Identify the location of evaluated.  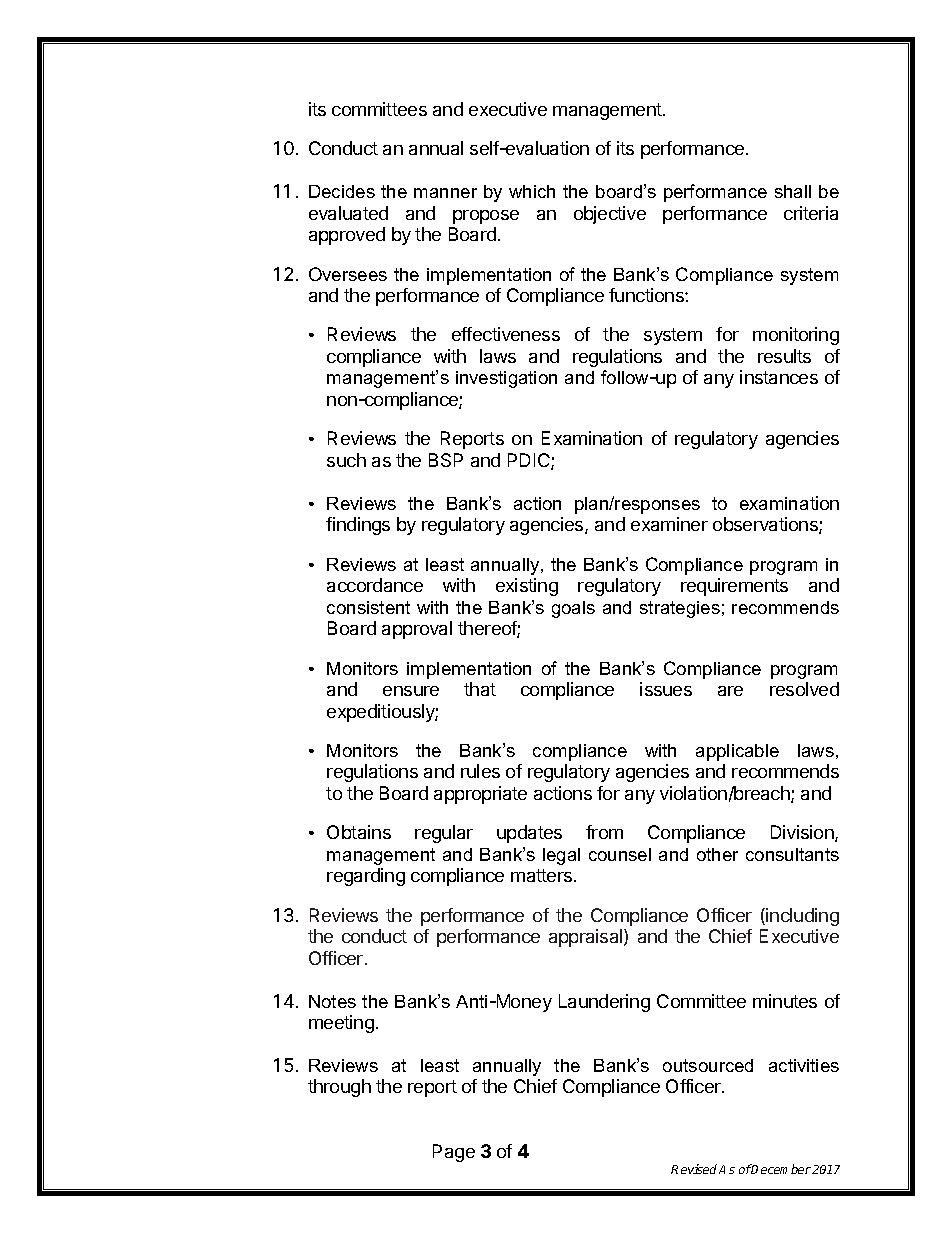
(348, 213).
